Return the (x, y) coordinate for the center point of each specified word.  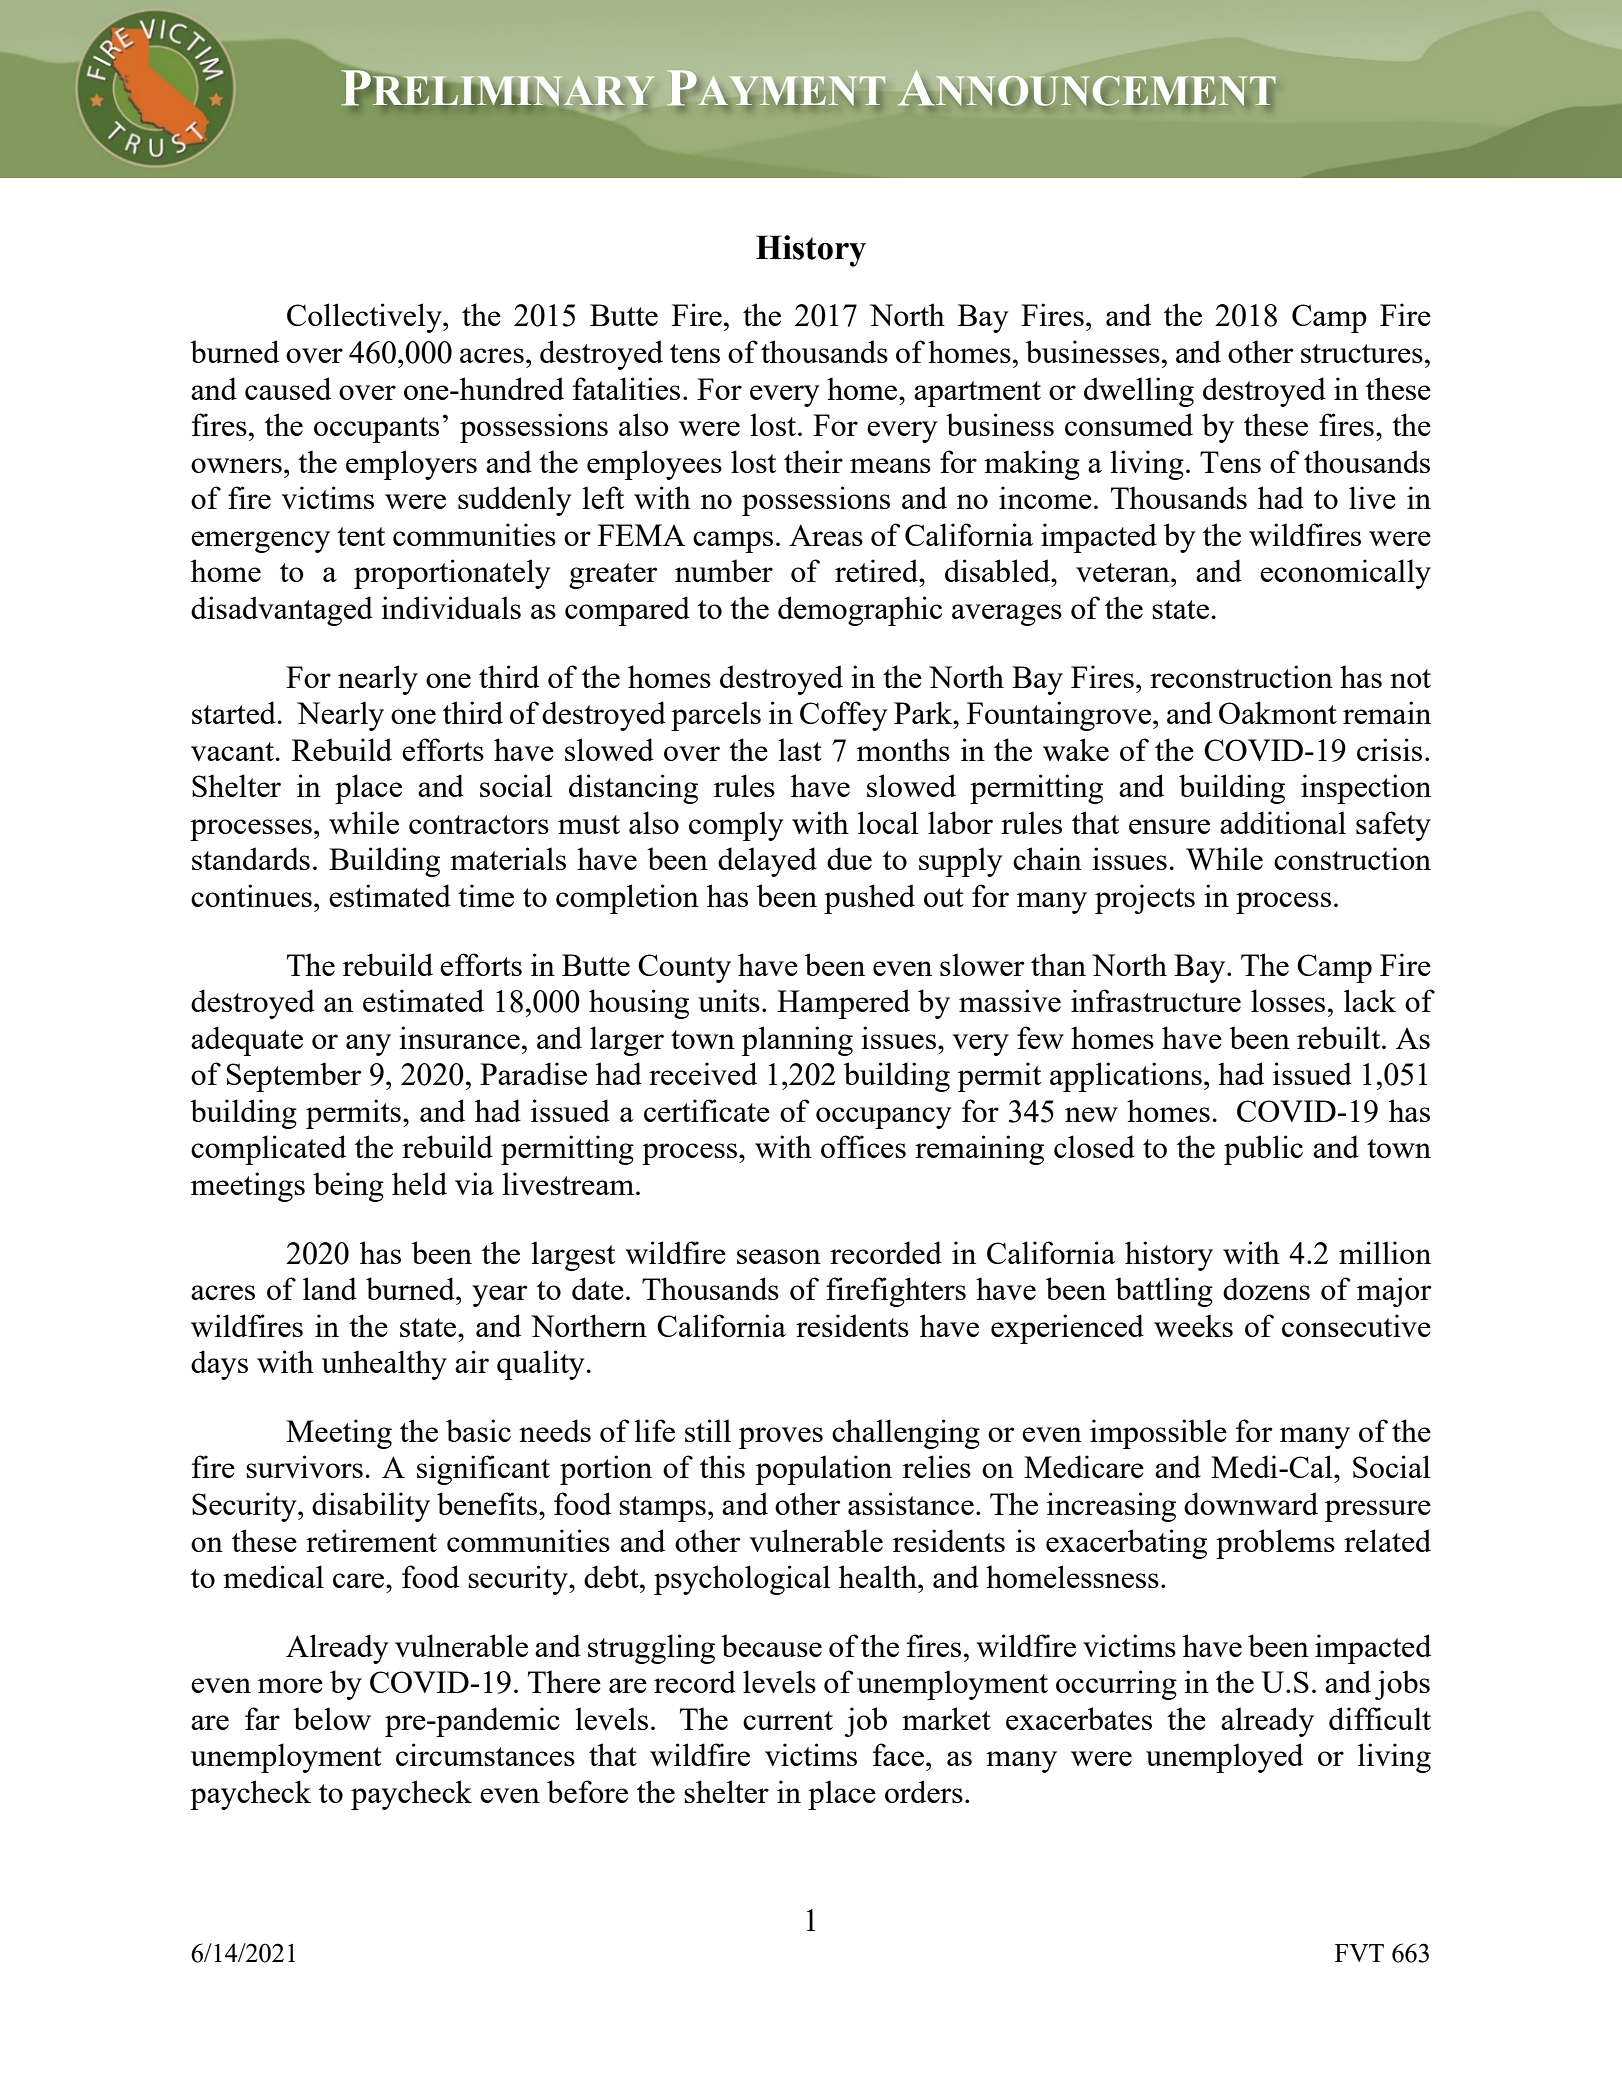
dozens (1266, 1288)
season (779, 1256)
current (788, 1720)
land (330, 1288)
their (813, 461)
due (849, 858)
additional (1283, 822)
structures (1362, 353)
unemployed (1224, 1758)
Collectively (365, 318)
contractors (479, 824)
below (332, 1718)
